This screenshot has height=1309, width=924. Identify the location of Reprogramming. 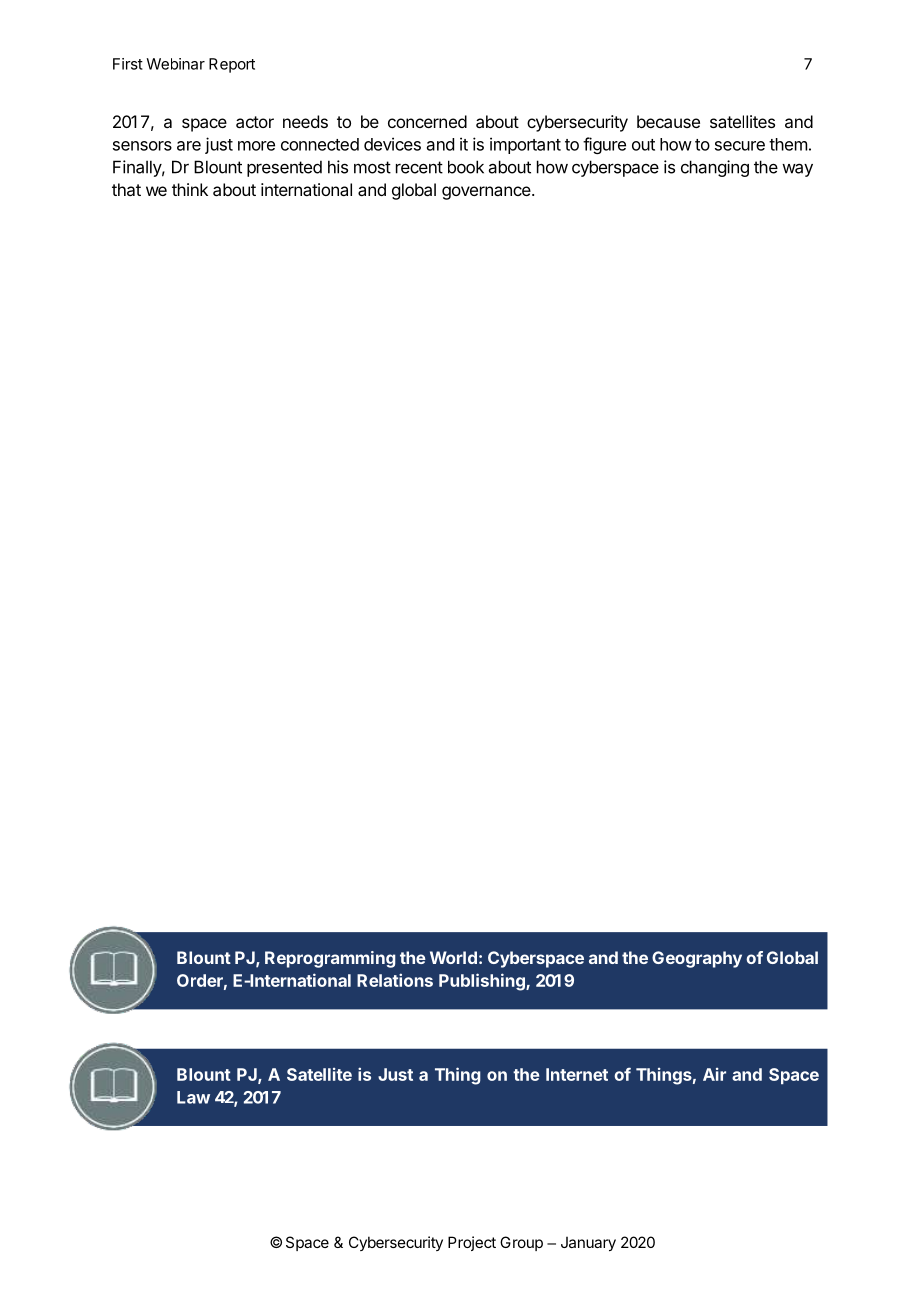
(330, 959).
